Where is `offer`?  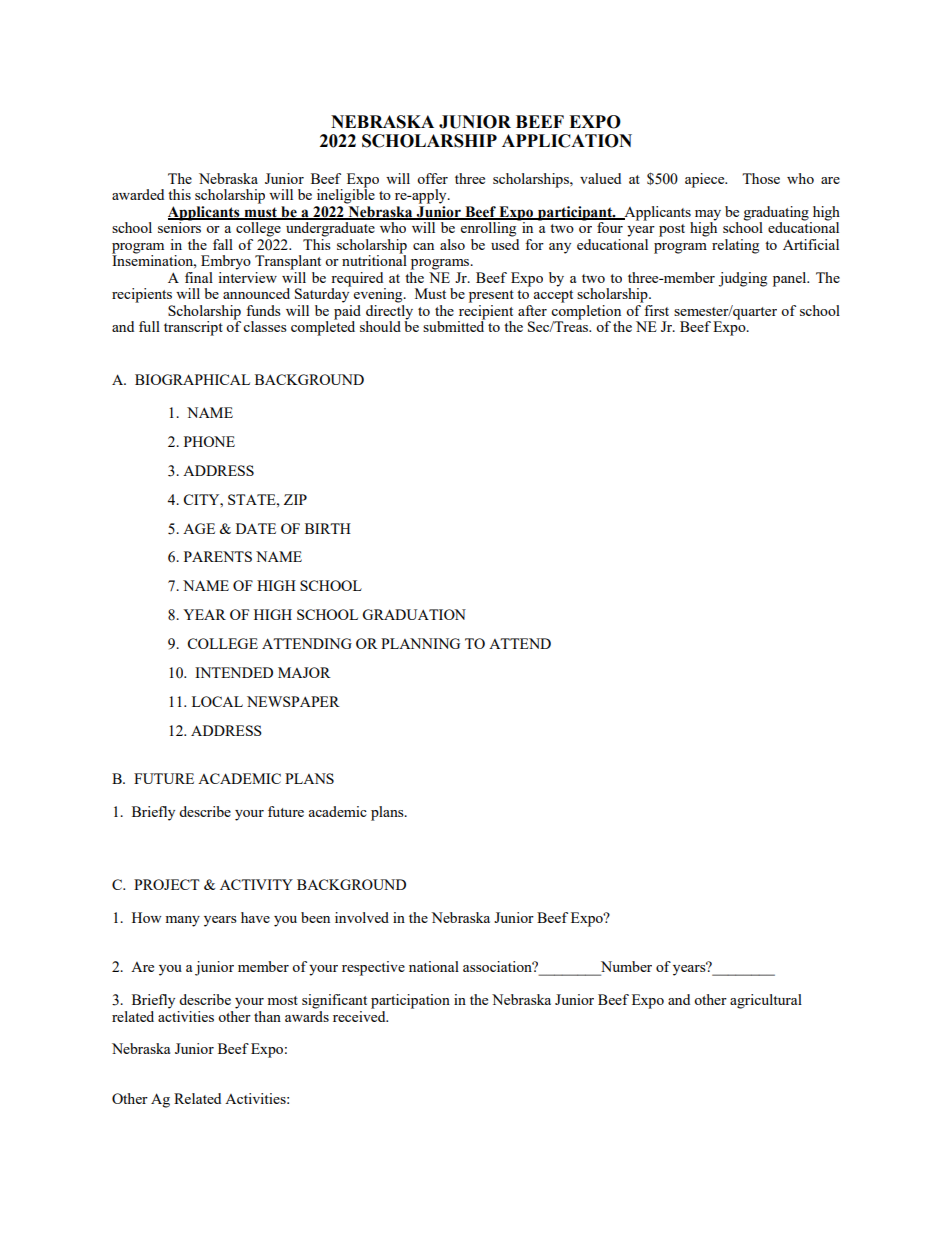 offer is located at coordinates (432, 178).
